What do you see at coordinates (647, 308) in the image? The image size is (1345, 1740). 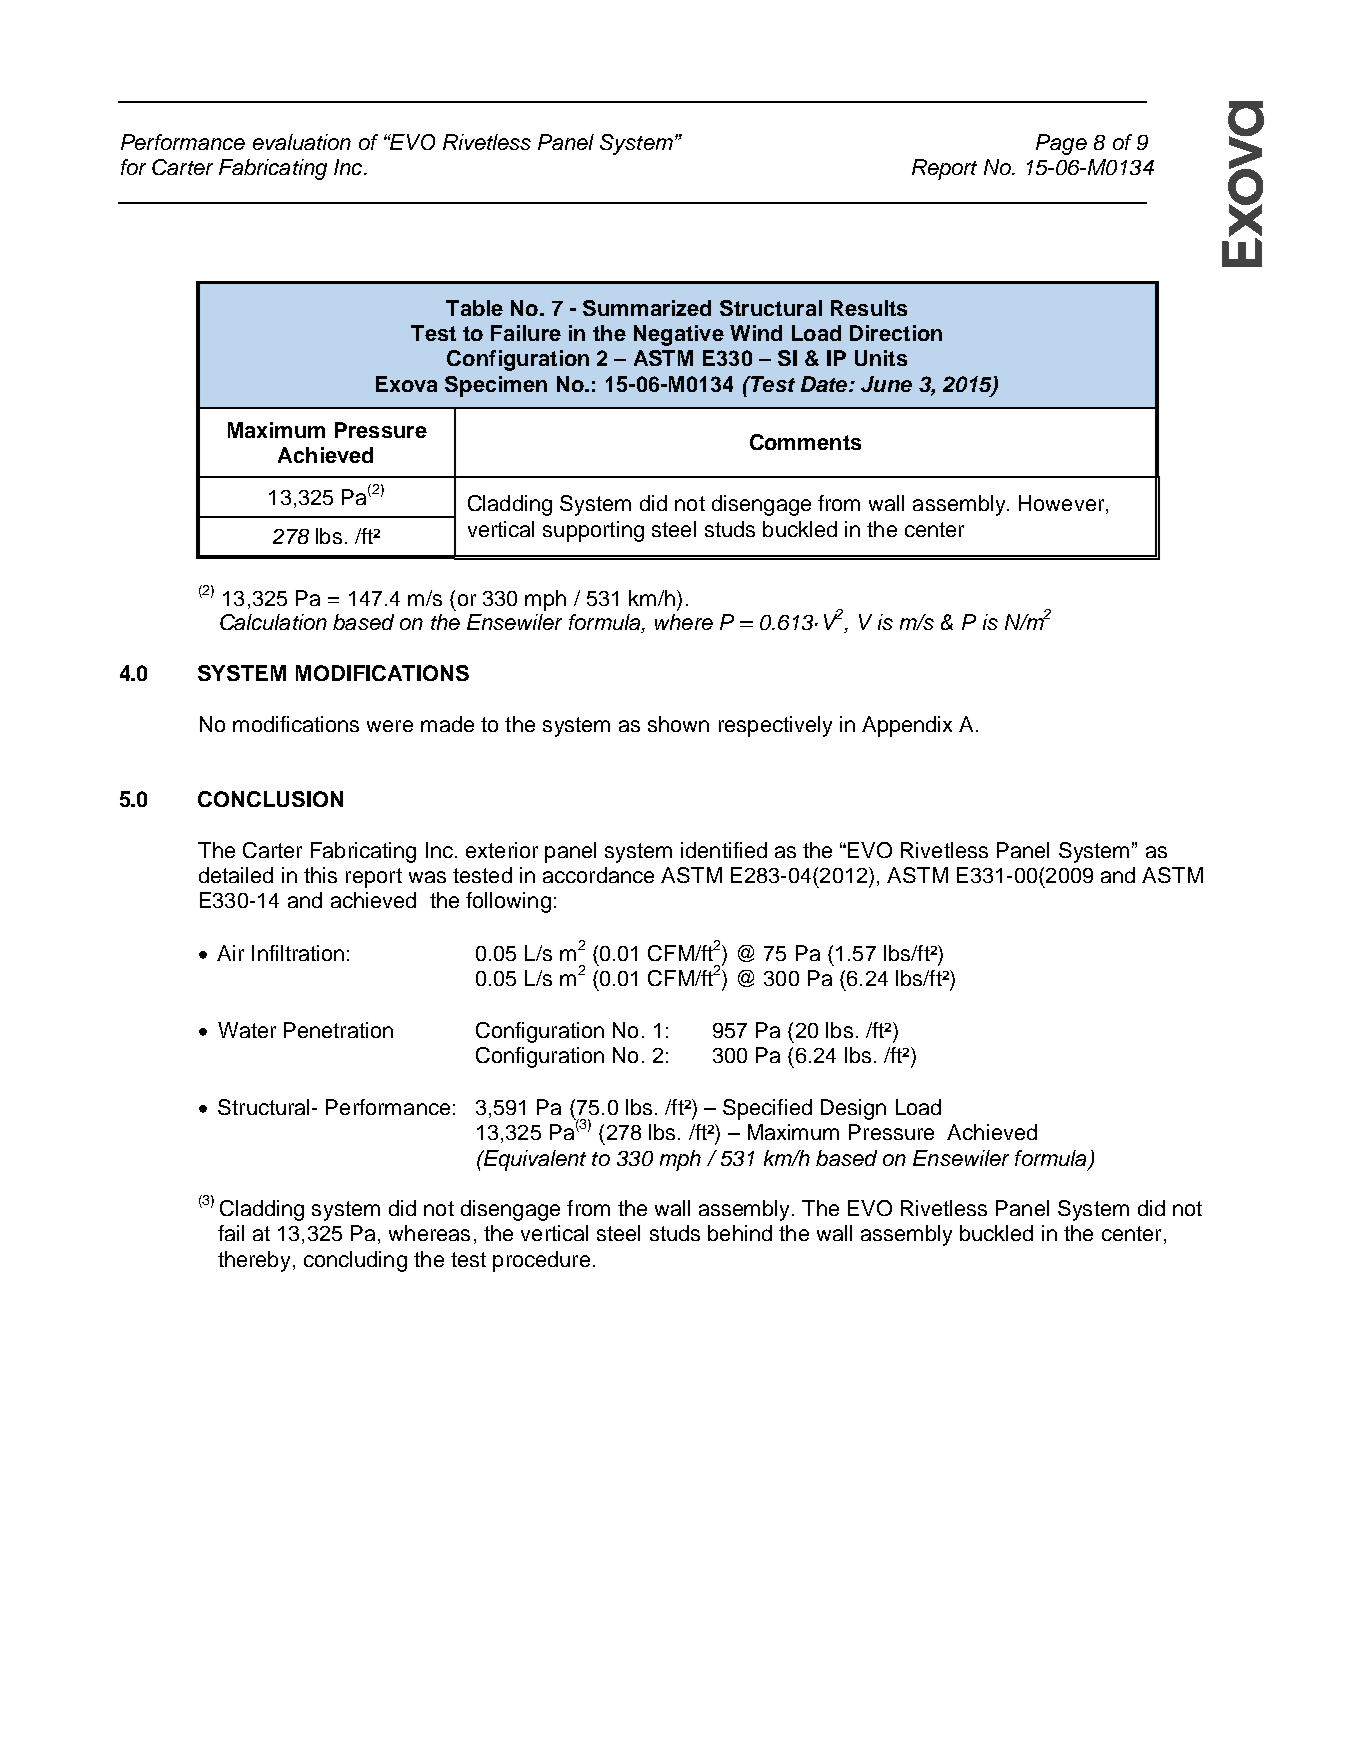 I see `Summarized` at bounding box center [647, 308].
